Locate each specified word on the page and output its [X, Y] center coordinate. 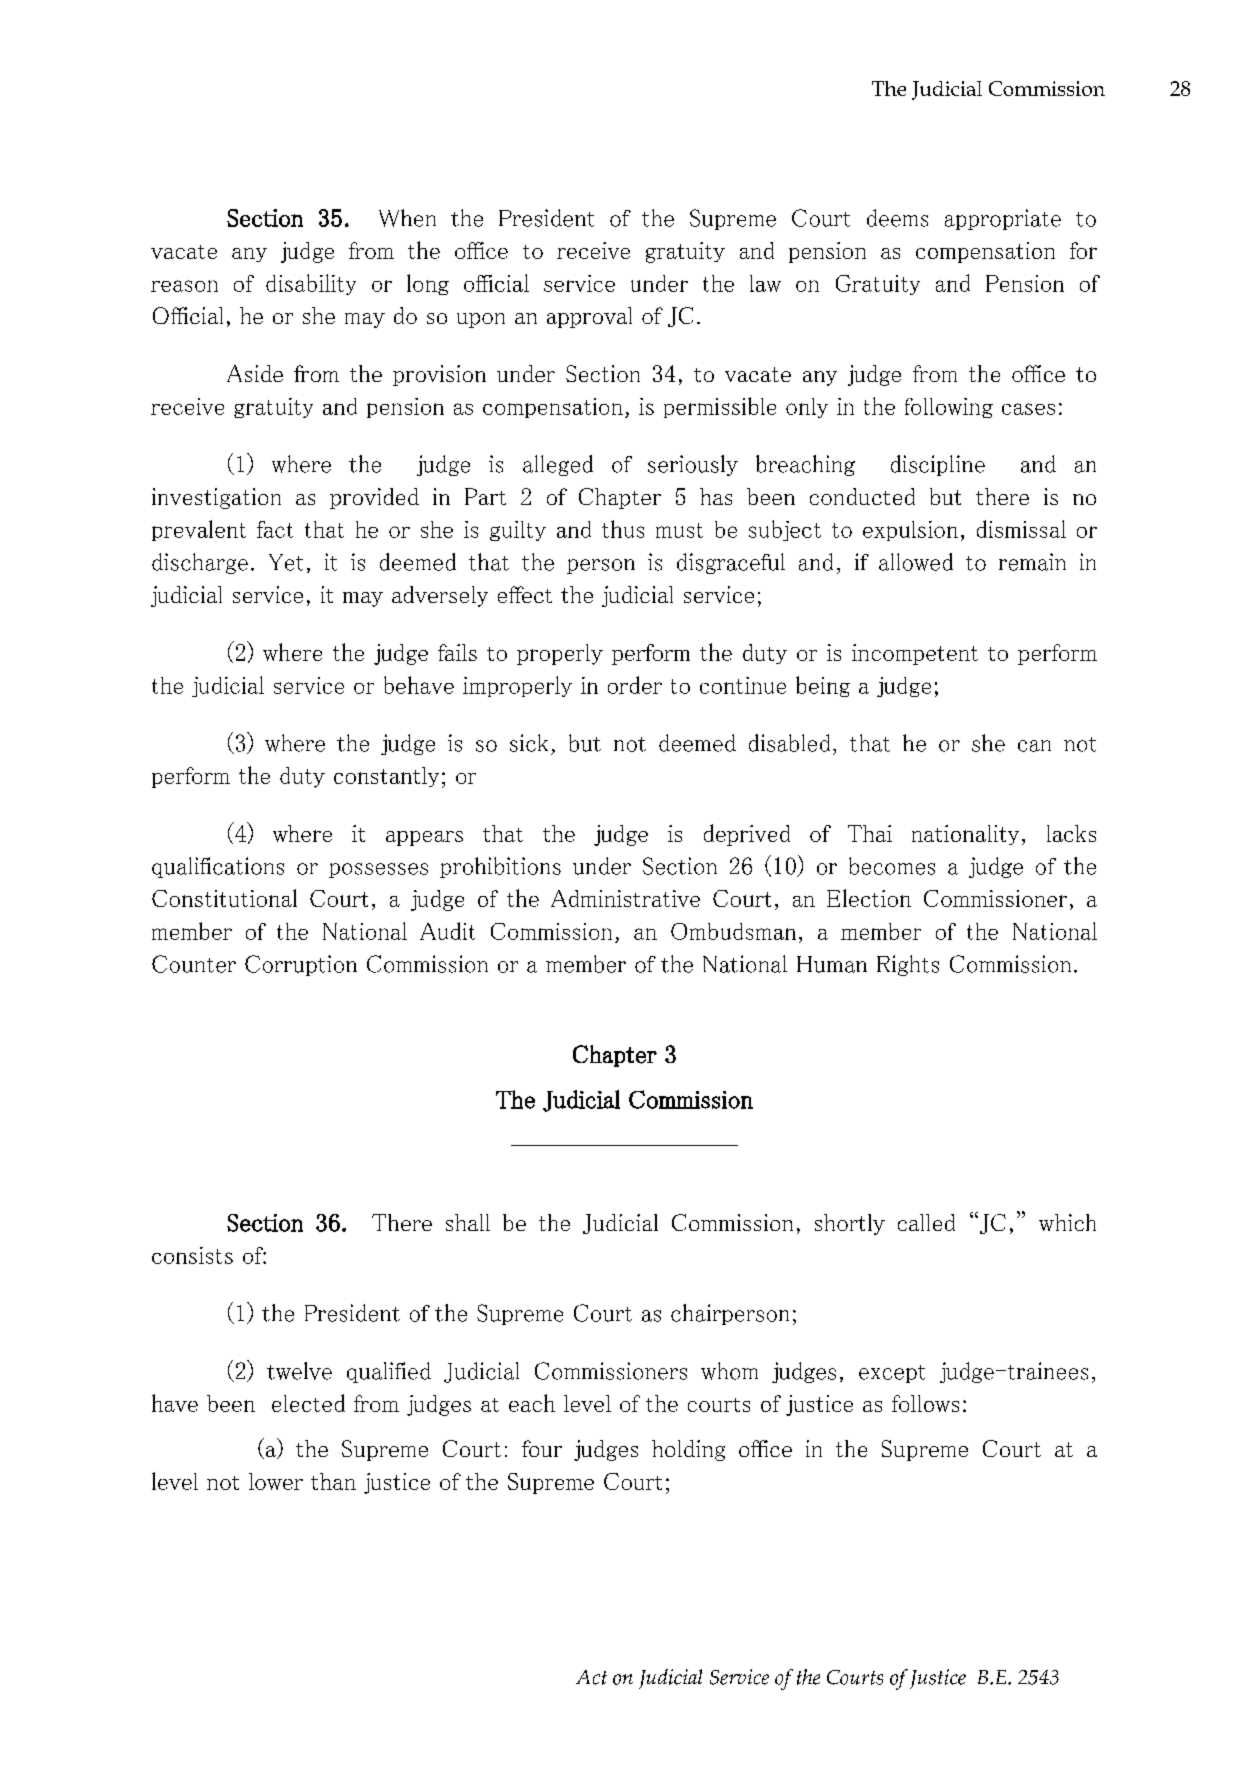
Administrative [625, 898]
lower [276, 1481]
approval [589, 317]
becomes [892, 866]
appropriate [1003, 219]
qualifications [218, 867]
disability [311, 284]
